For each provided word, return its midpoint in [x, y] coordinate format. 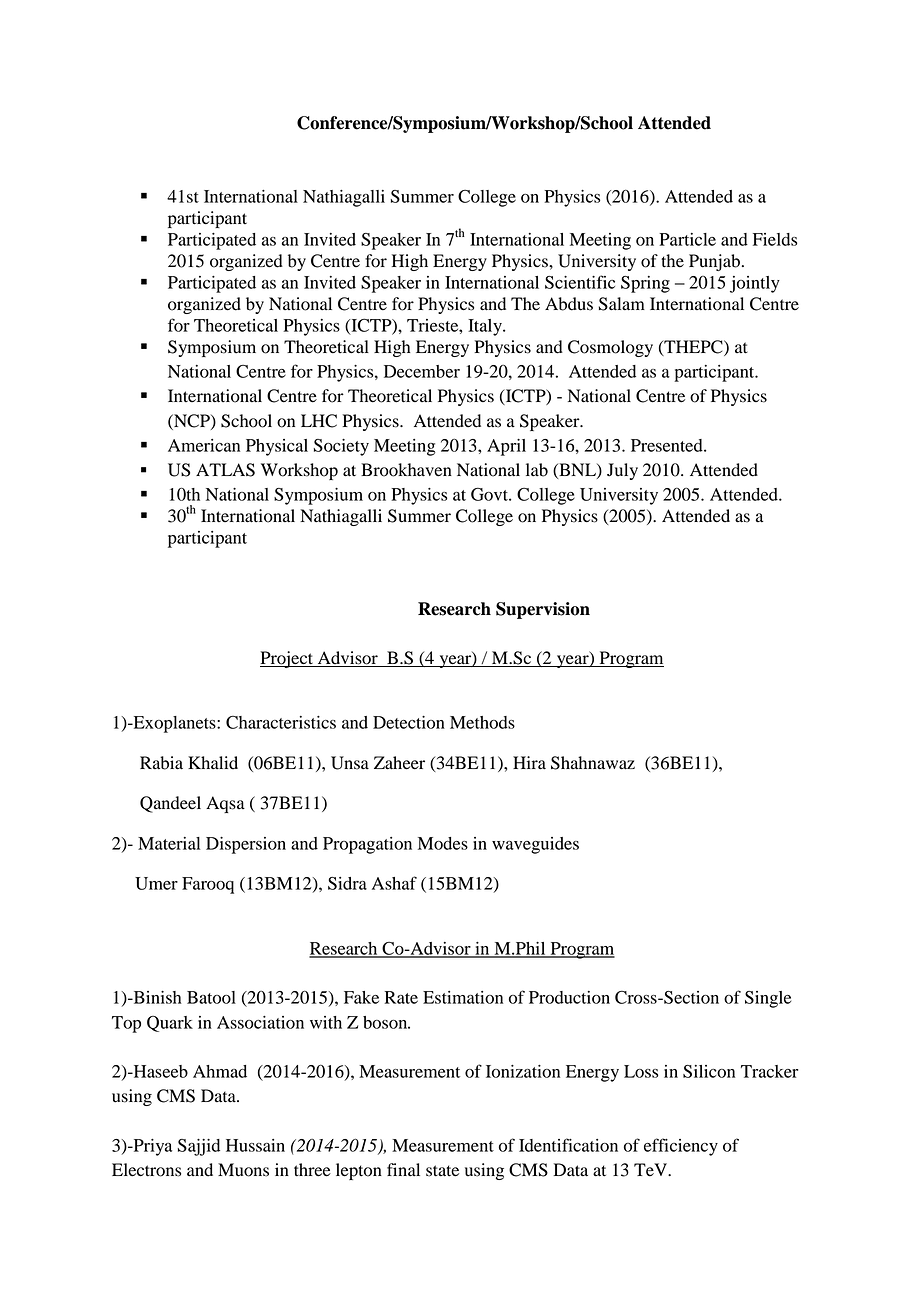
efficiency [681, 1147]
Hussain [255, 1145]
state [442, 1171]
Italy [486, 327]
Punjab [714, 262]
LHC [319, 421]
